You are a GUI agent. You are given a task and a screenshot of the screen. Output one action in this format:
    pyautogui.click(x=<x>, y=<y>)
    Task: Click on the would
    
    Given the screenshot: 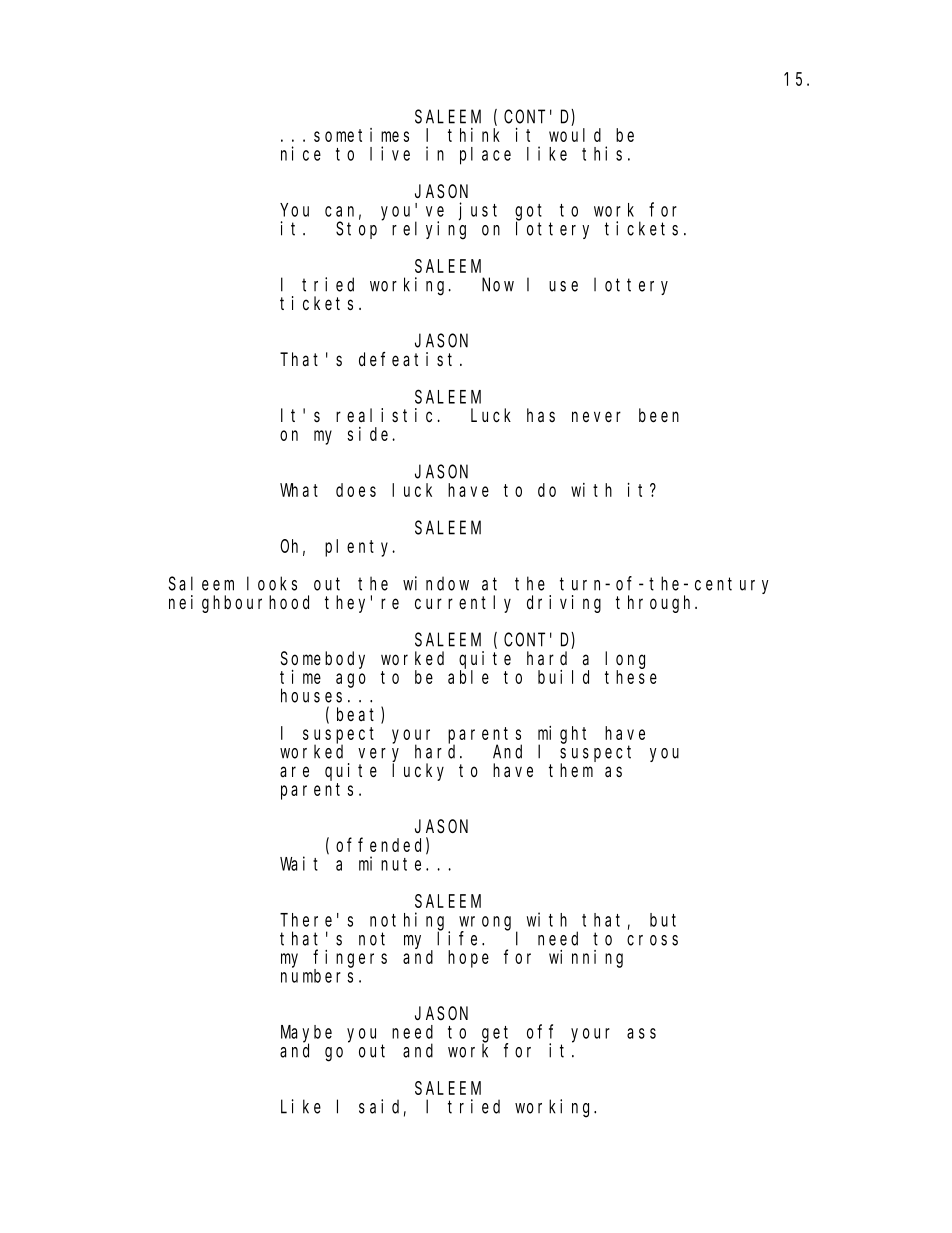 What is the action you would take?
    pyautogui.click(x=575, y=135)
